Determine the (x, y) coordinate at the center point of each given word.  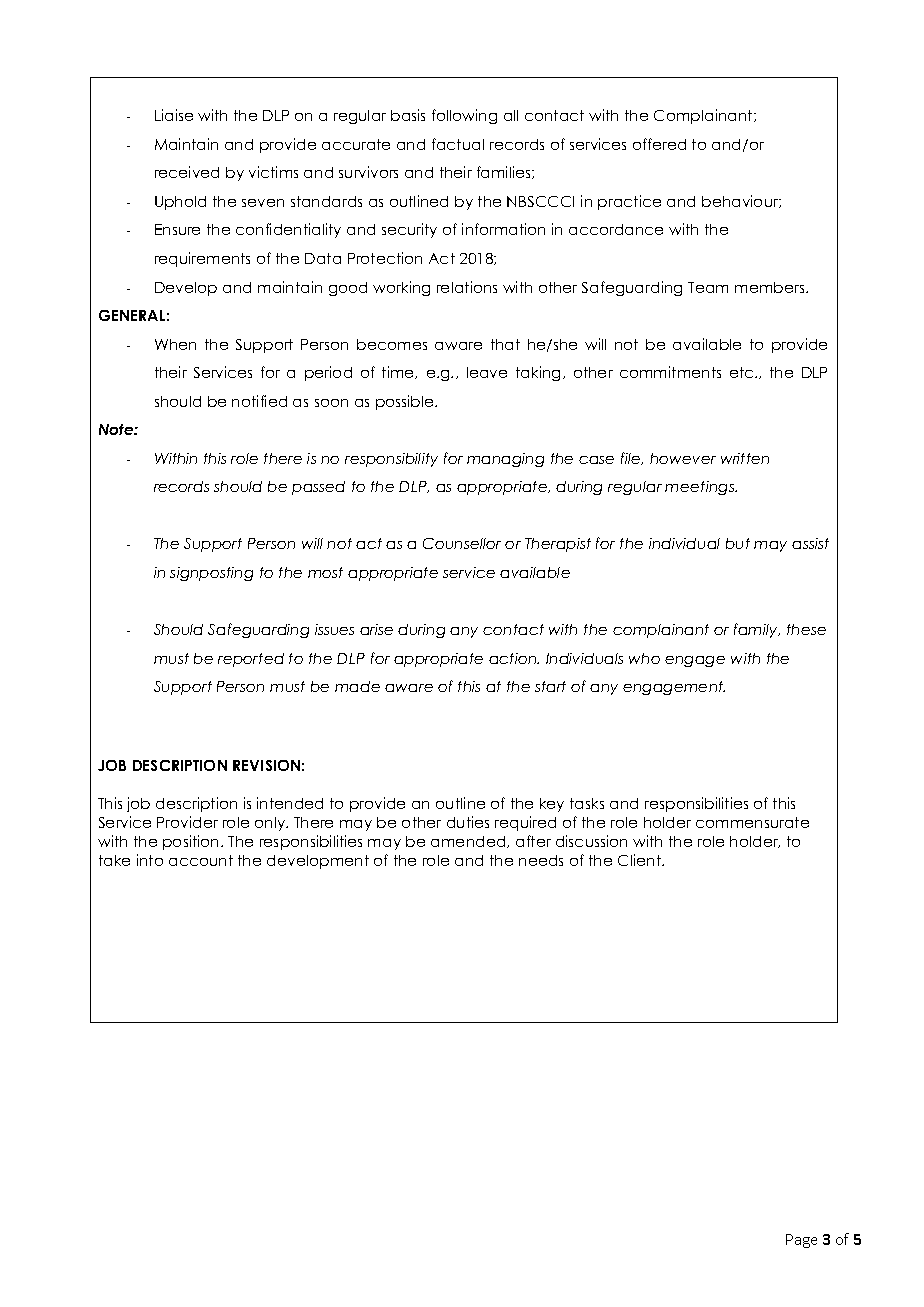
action (514, 658)
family (757, 630)
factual (458, 144)
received (187, 172)
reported (251, 660)
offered (659, 144)
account (201, 860)
